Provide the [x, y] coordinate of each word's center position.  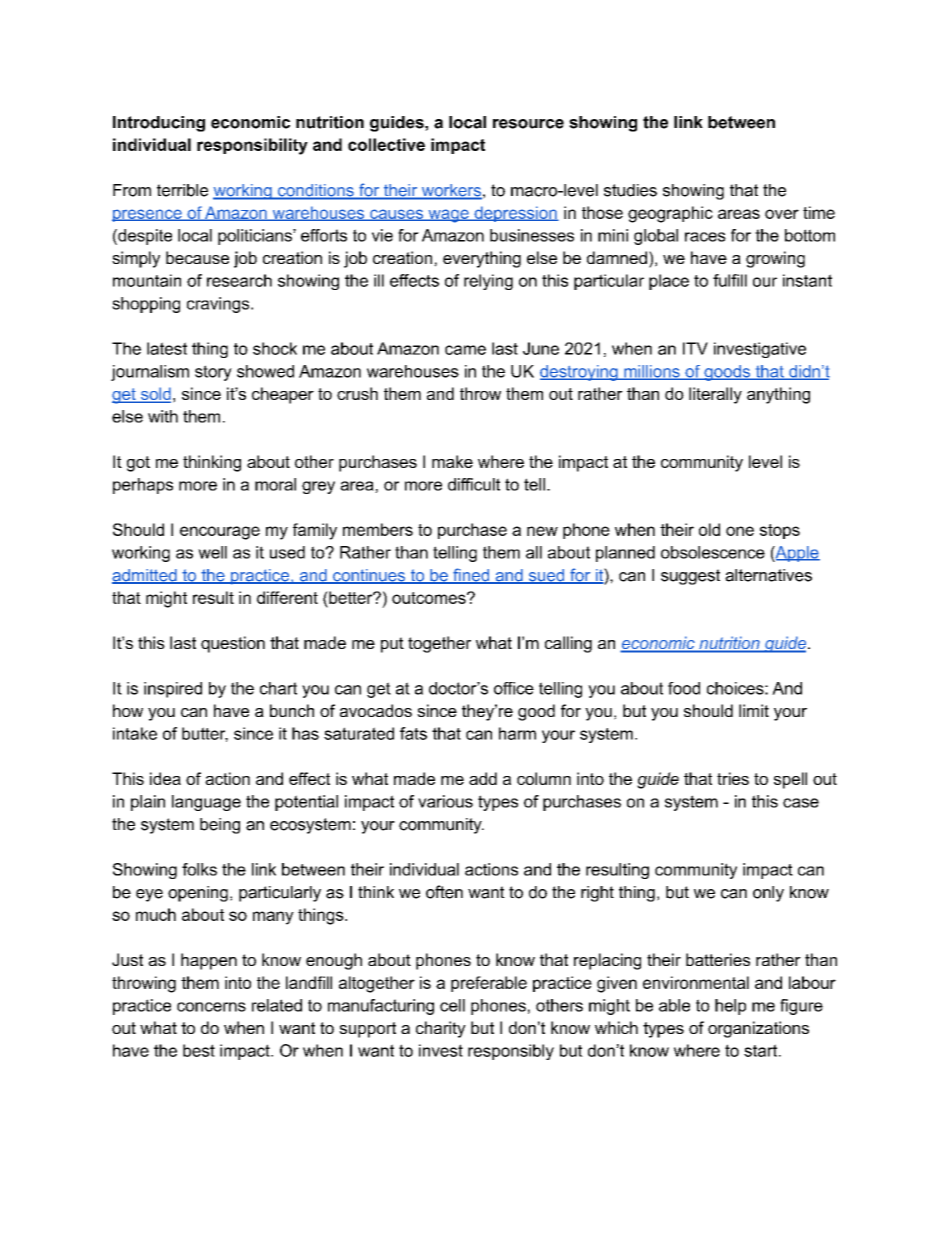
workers [450, 191]
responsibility [252, 146]
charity [441, 1029]
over [782, 214]
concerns [211, 1007]
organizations [758, 1029]
